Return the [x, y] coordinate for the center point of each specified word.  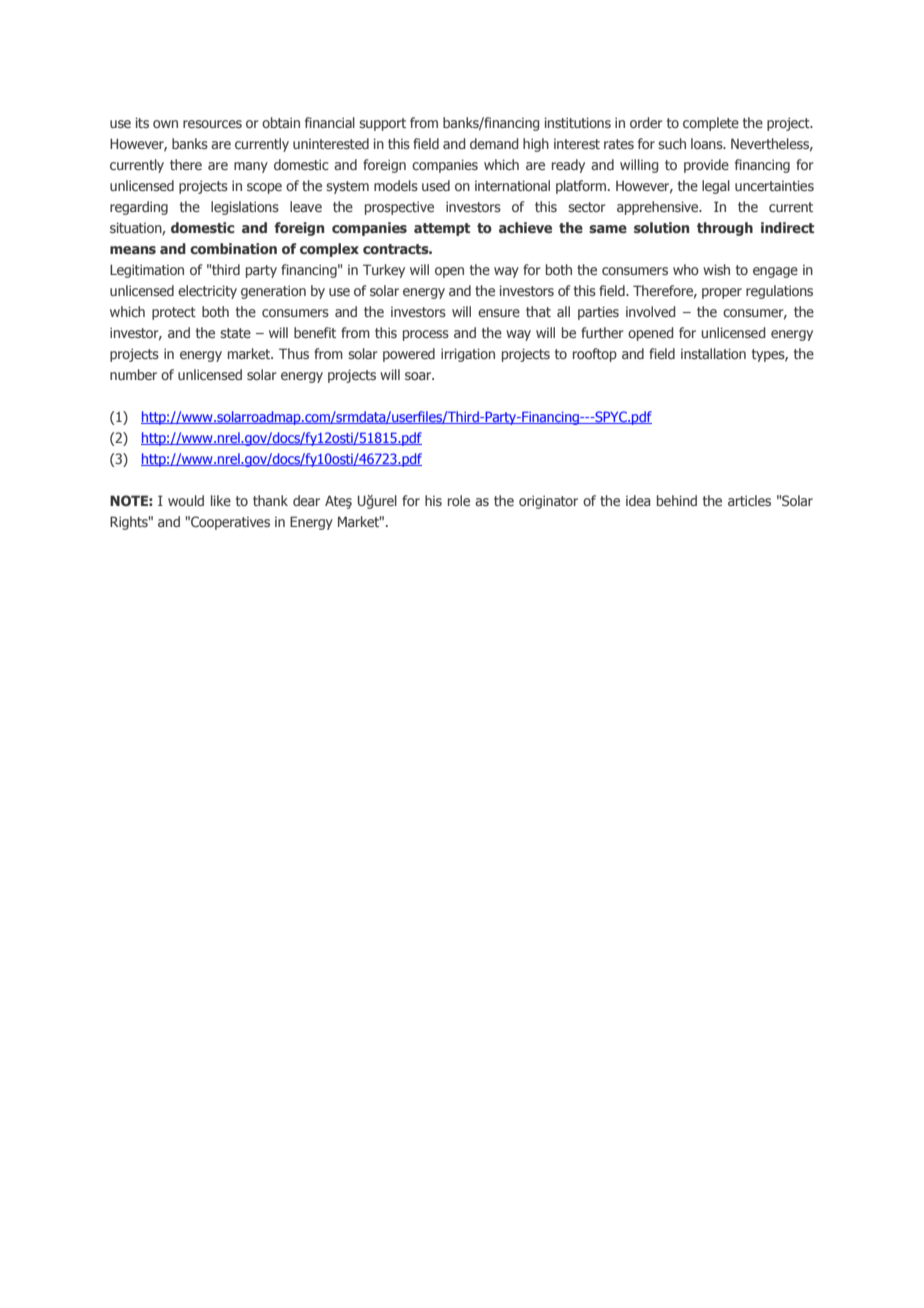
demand [494, 143]
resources [212, 124]
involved [651, 311]
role [459, 500]
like [221, 500]
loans [708, 143]
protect [174, 313]
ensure [499, 313]
